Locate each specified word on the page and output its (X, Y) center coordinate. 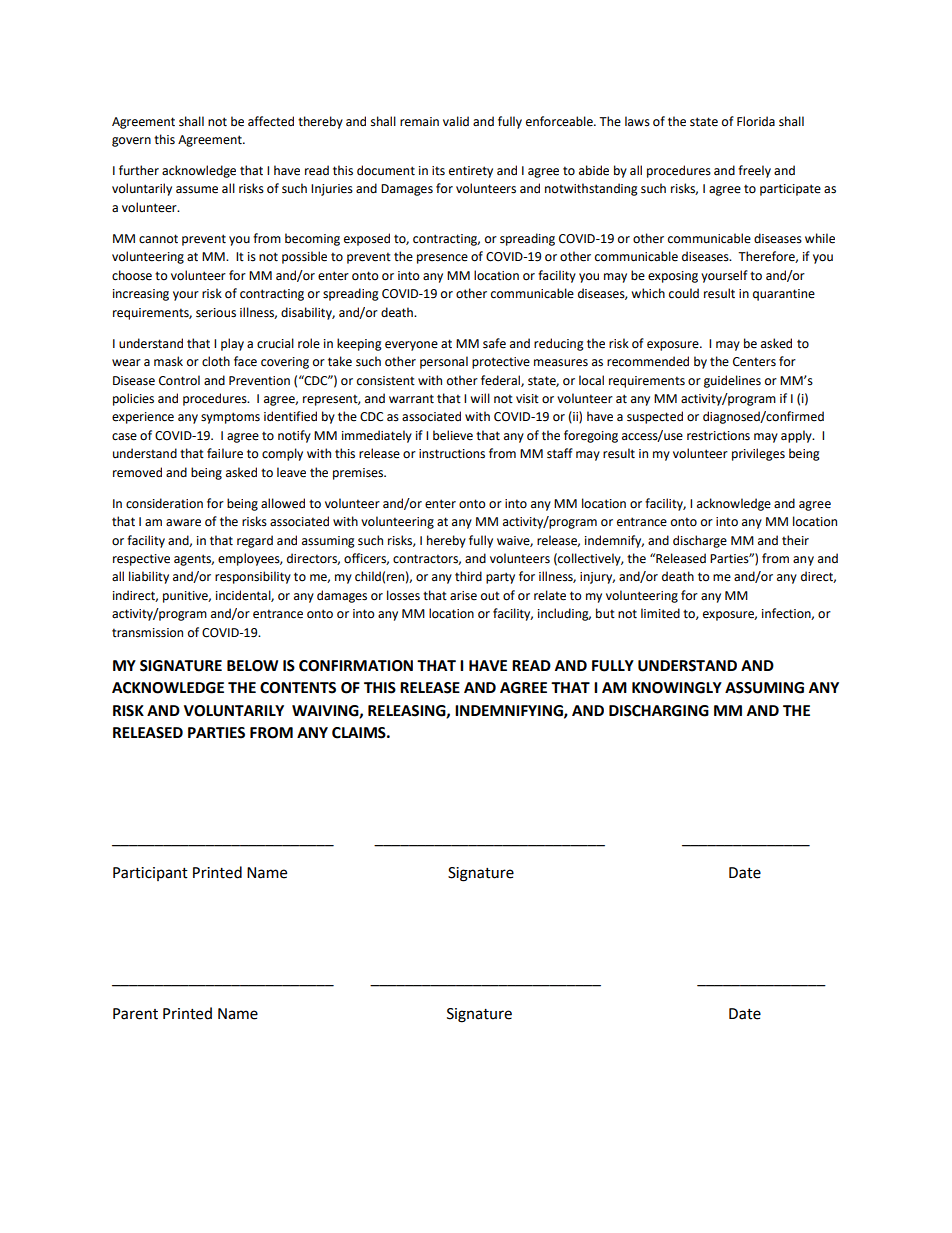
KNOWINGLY (677, 688)
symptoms (230, 418)
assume (197, 190)
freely (754, 171)
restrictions (718, 436)
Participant (150, 874)
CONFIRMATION (356, 666)
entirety (471, 172)
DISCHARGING (659, 711)
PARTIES (216, 733)
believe (453, 435)
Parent (135, 1014)
